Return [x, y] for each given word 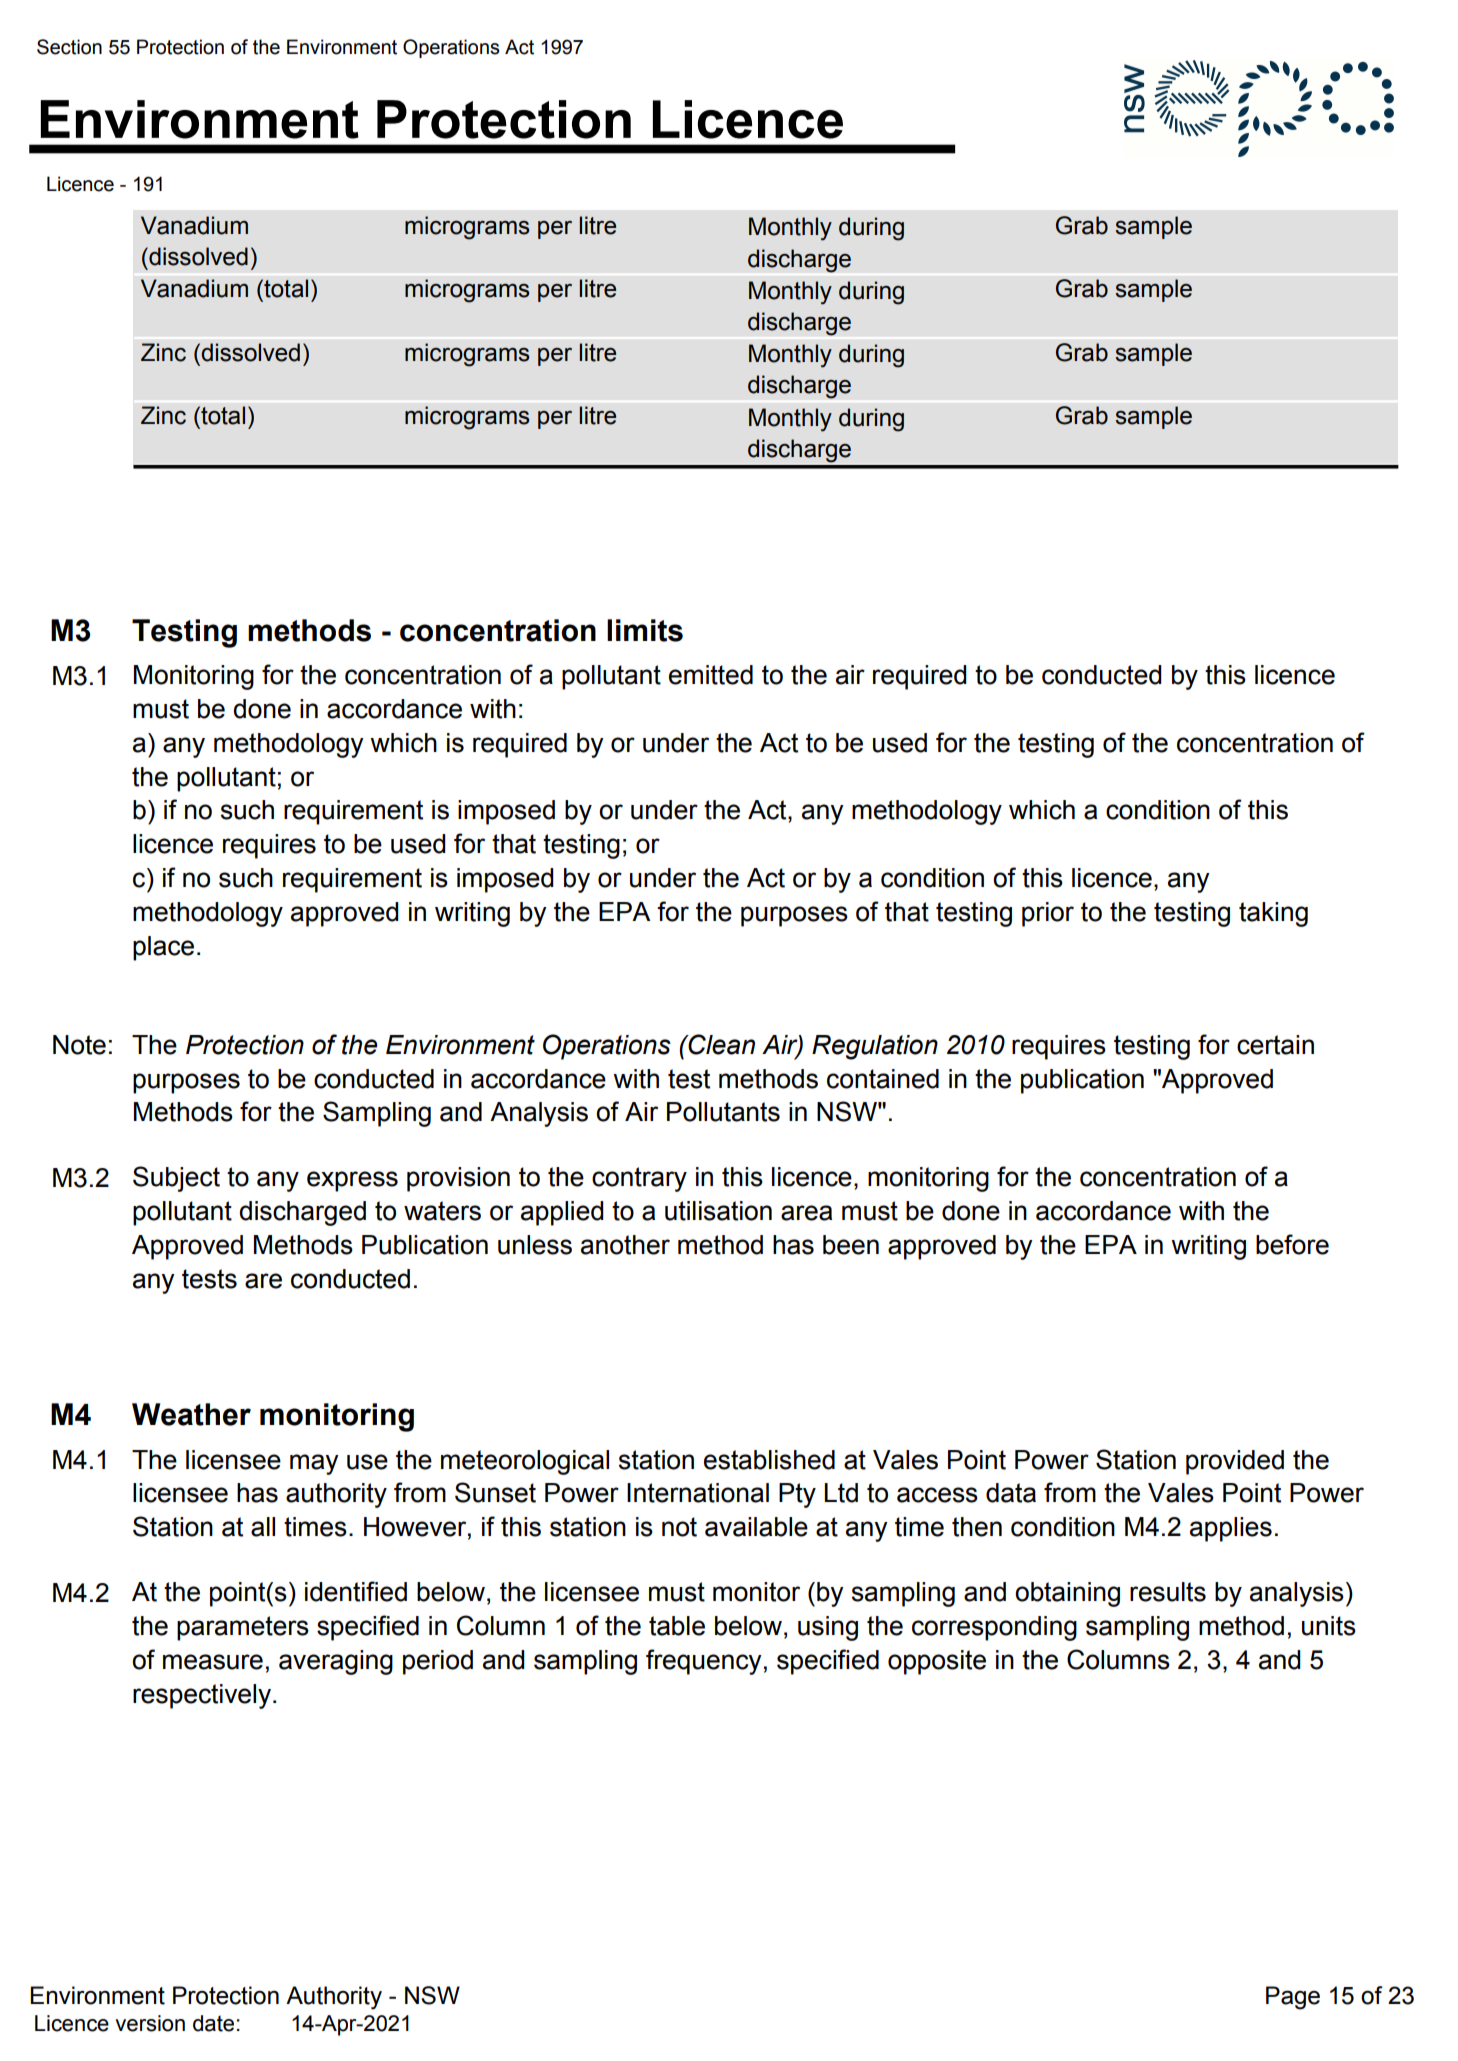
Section [69, 47]
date [213, 2023]
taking [1273, 914]
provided [1235, 1462]
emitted [711, 675]
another [625, 1245]
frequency [704, 1662]
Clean [721, 1044]
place [163, 948]
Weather [191, 1414]
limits [645, 630]
